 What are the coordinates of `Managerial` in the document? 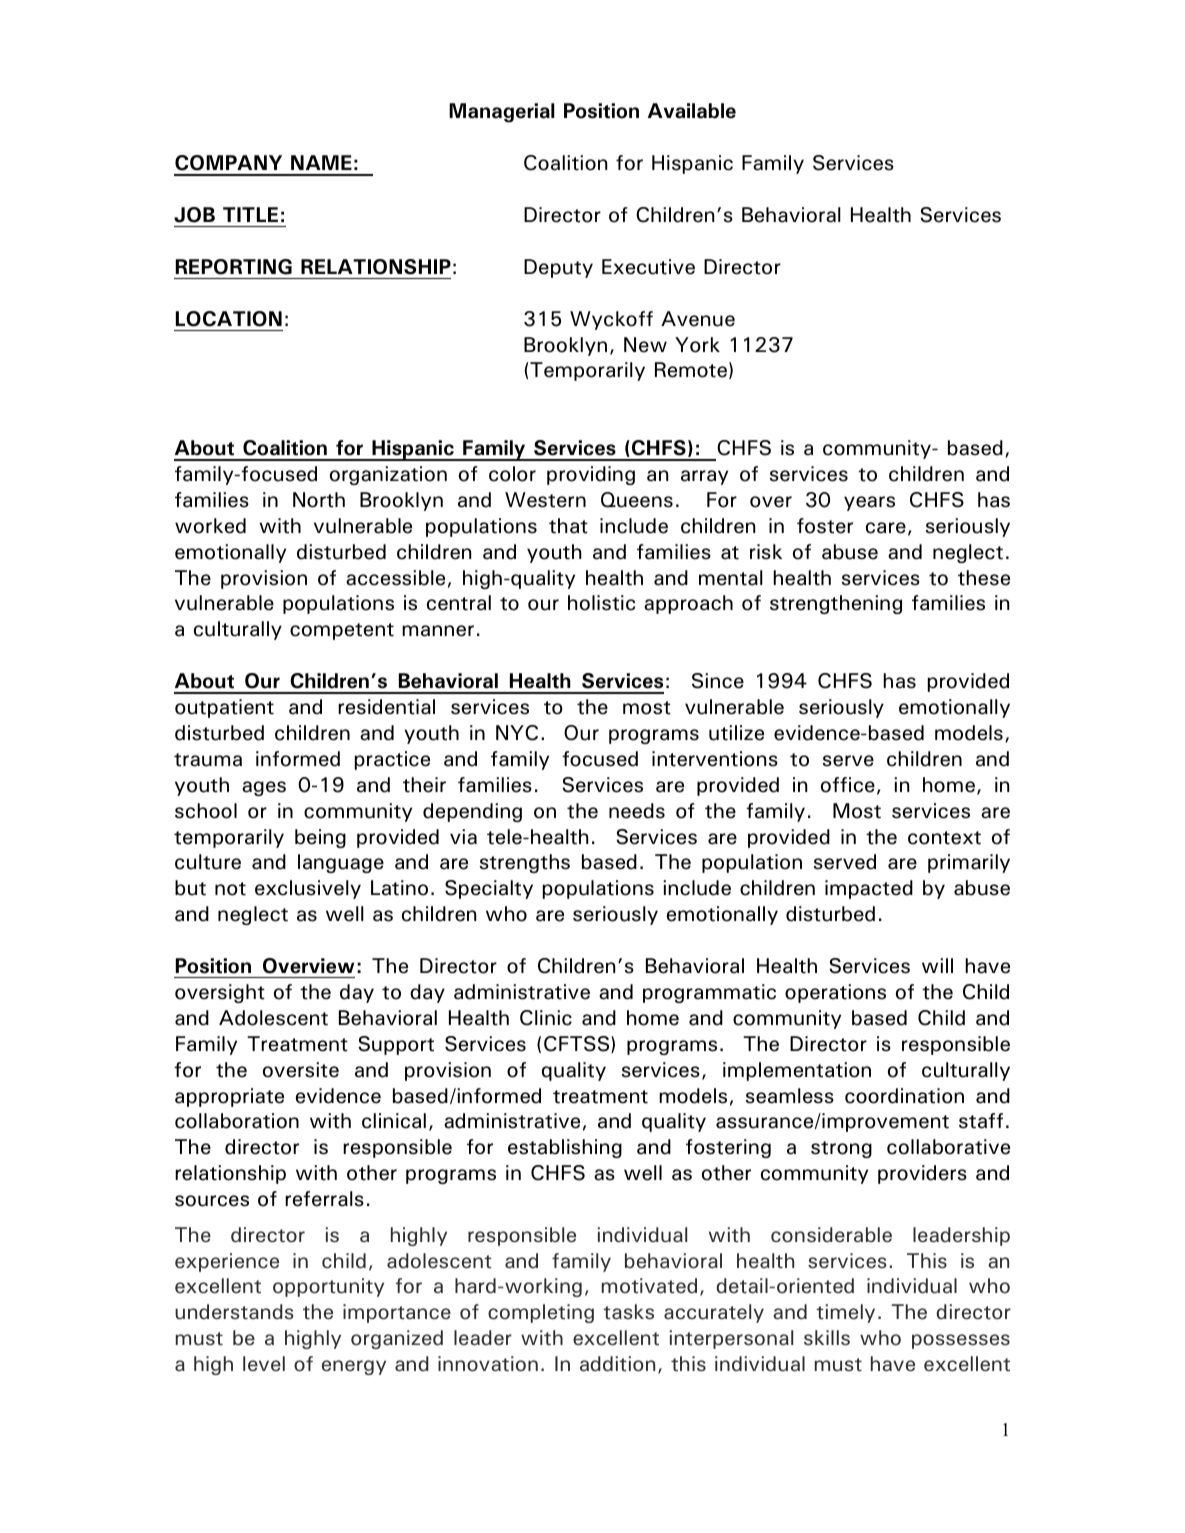 It's located at (502, 113).
